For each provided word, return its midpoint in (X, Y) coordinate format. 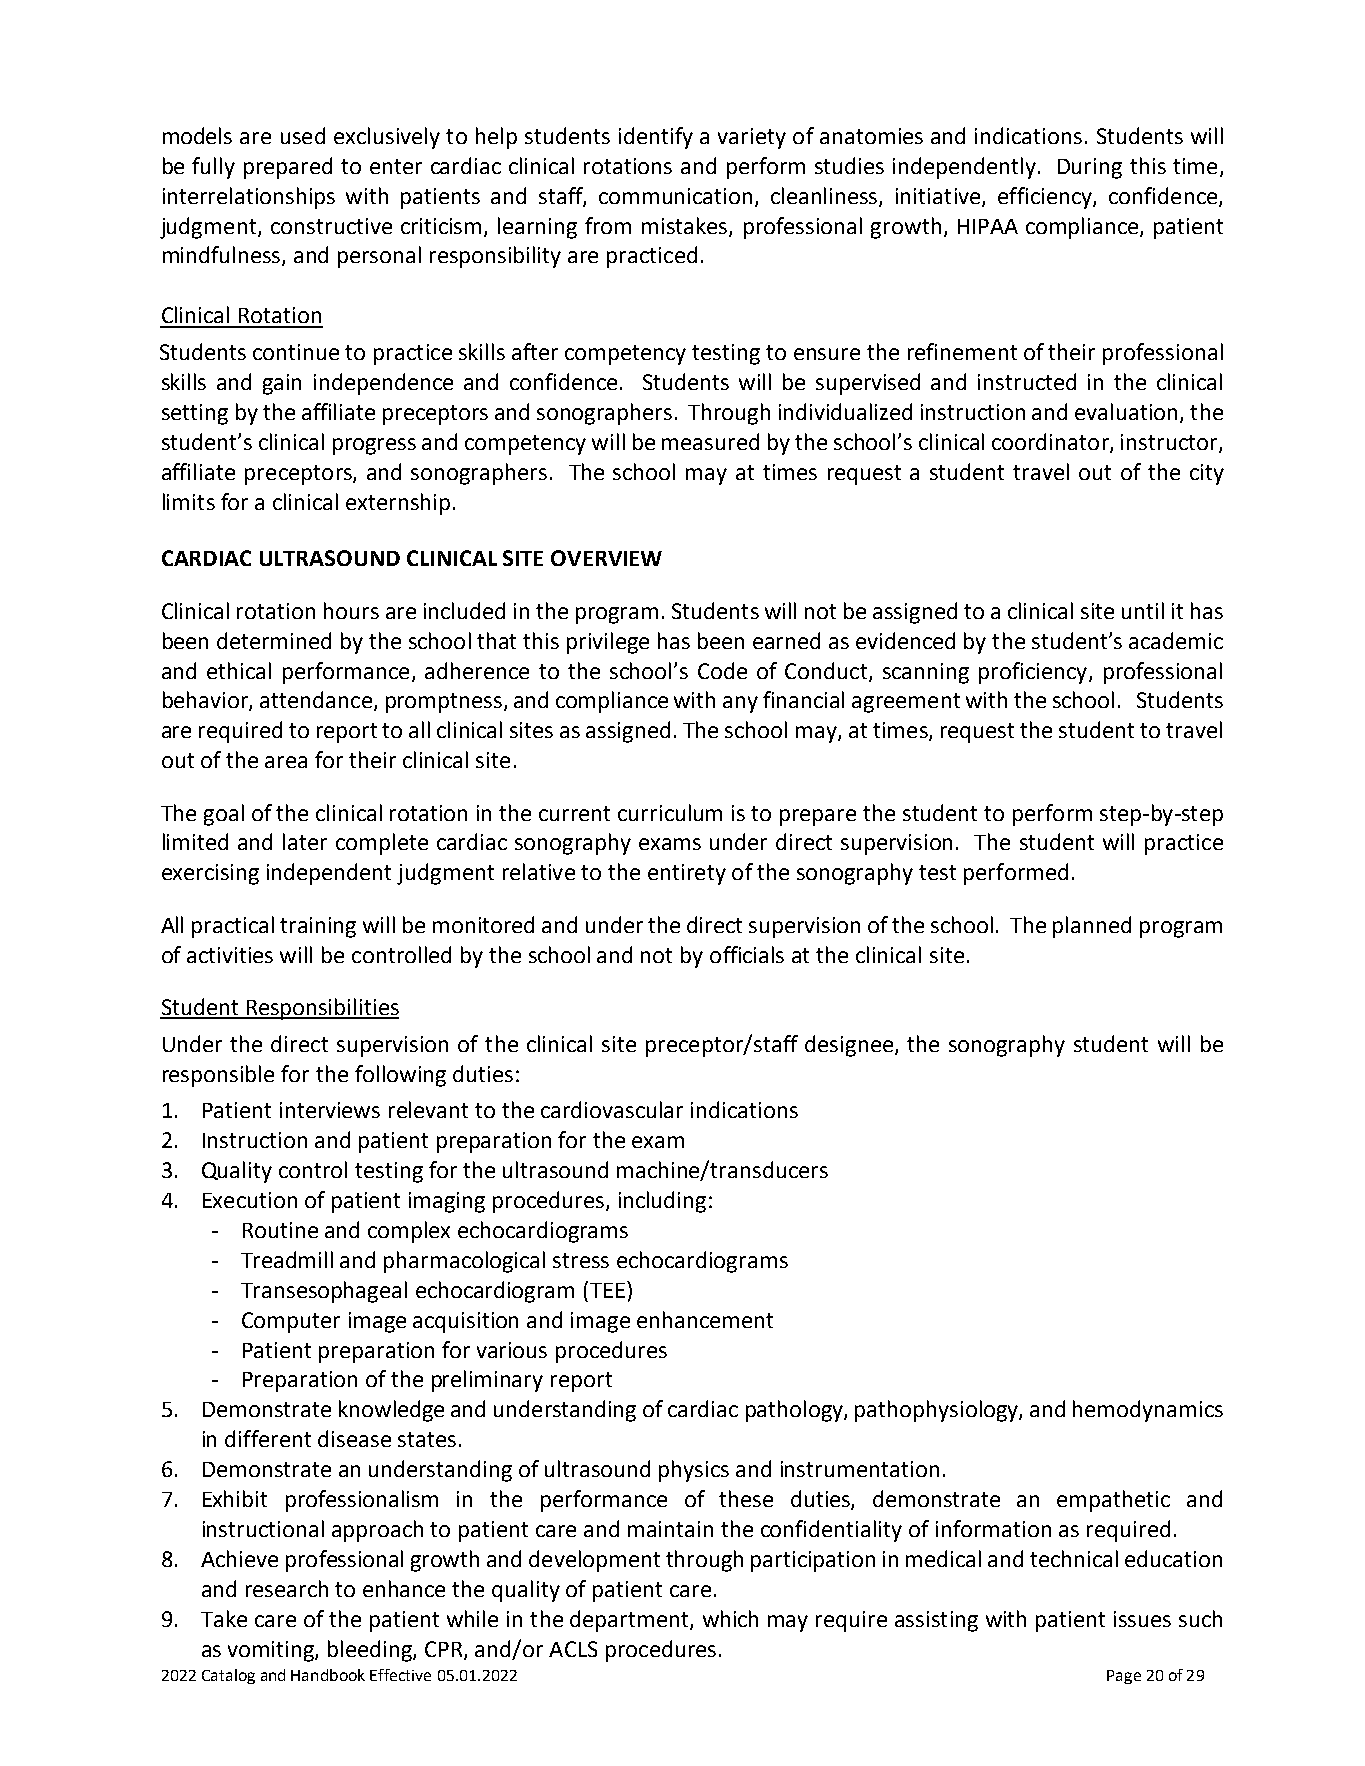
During (1090, 168)
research (287, 1588)
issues (1142, 1619)
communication (675, 196)
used (303, 135)
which (730, 1618)
